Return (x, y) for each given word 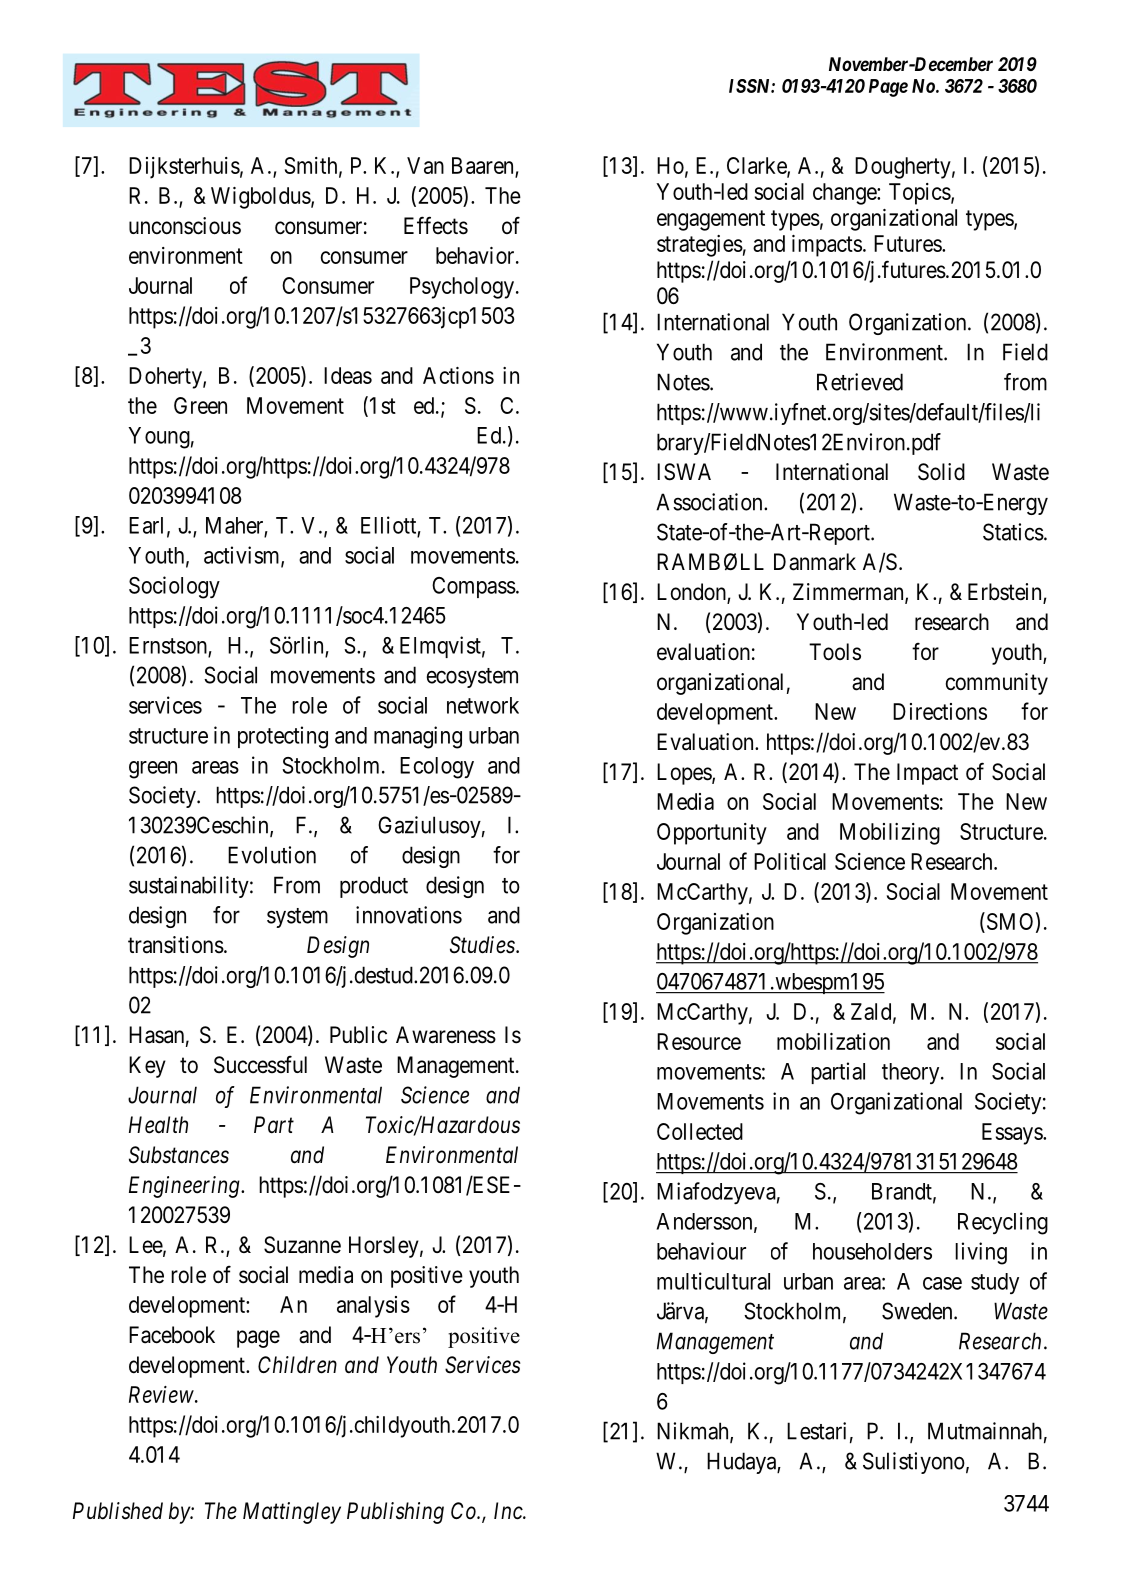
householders (872, 1251)
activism (243, 556)
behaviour (701, 1251)
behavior (476, 255)
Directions (940, 711)
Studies (482, 945)
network (483, 705)
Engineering (185, 1187)
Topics (920, 194)
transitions (176, 945)
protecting (283, 737)
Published (118, 1511)
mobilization (833, 1041)
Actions (458, 375)
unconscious (185, 226)
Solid (941, 472)
